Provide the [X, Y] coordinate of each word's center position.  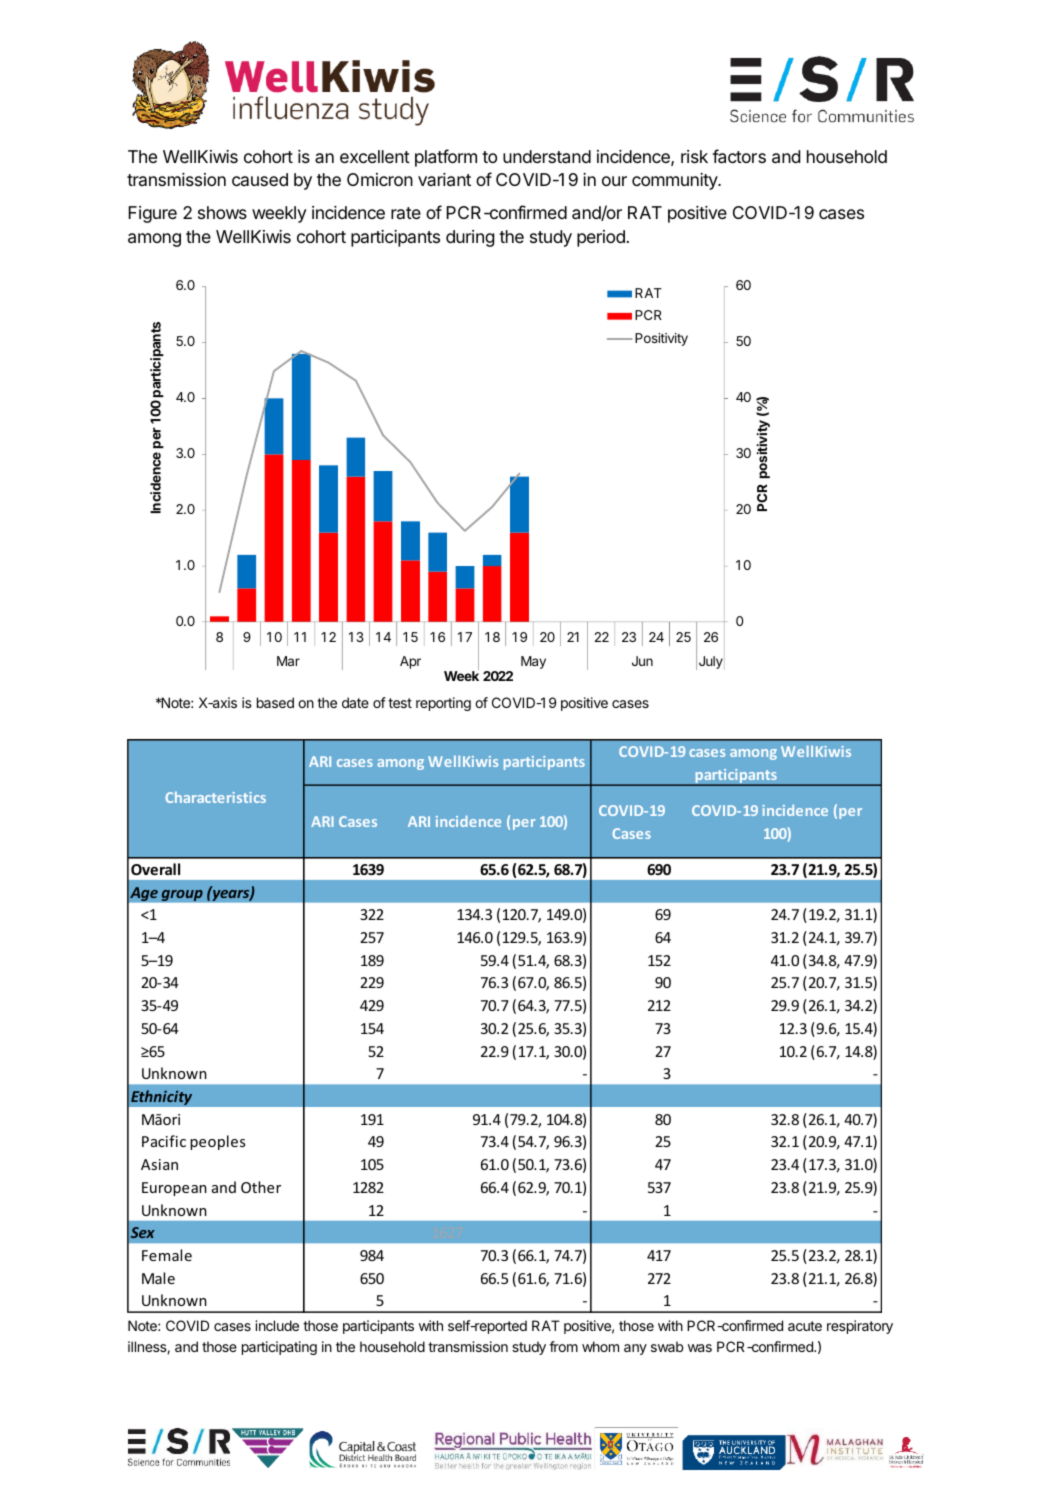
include [277, 1325]
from [563, 1346]
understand [547, 157]
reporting [443, 704]
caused [260, 179]
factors [739, 156]
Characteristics [215, 797]
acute [805, 1326]
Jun [642, 661]
